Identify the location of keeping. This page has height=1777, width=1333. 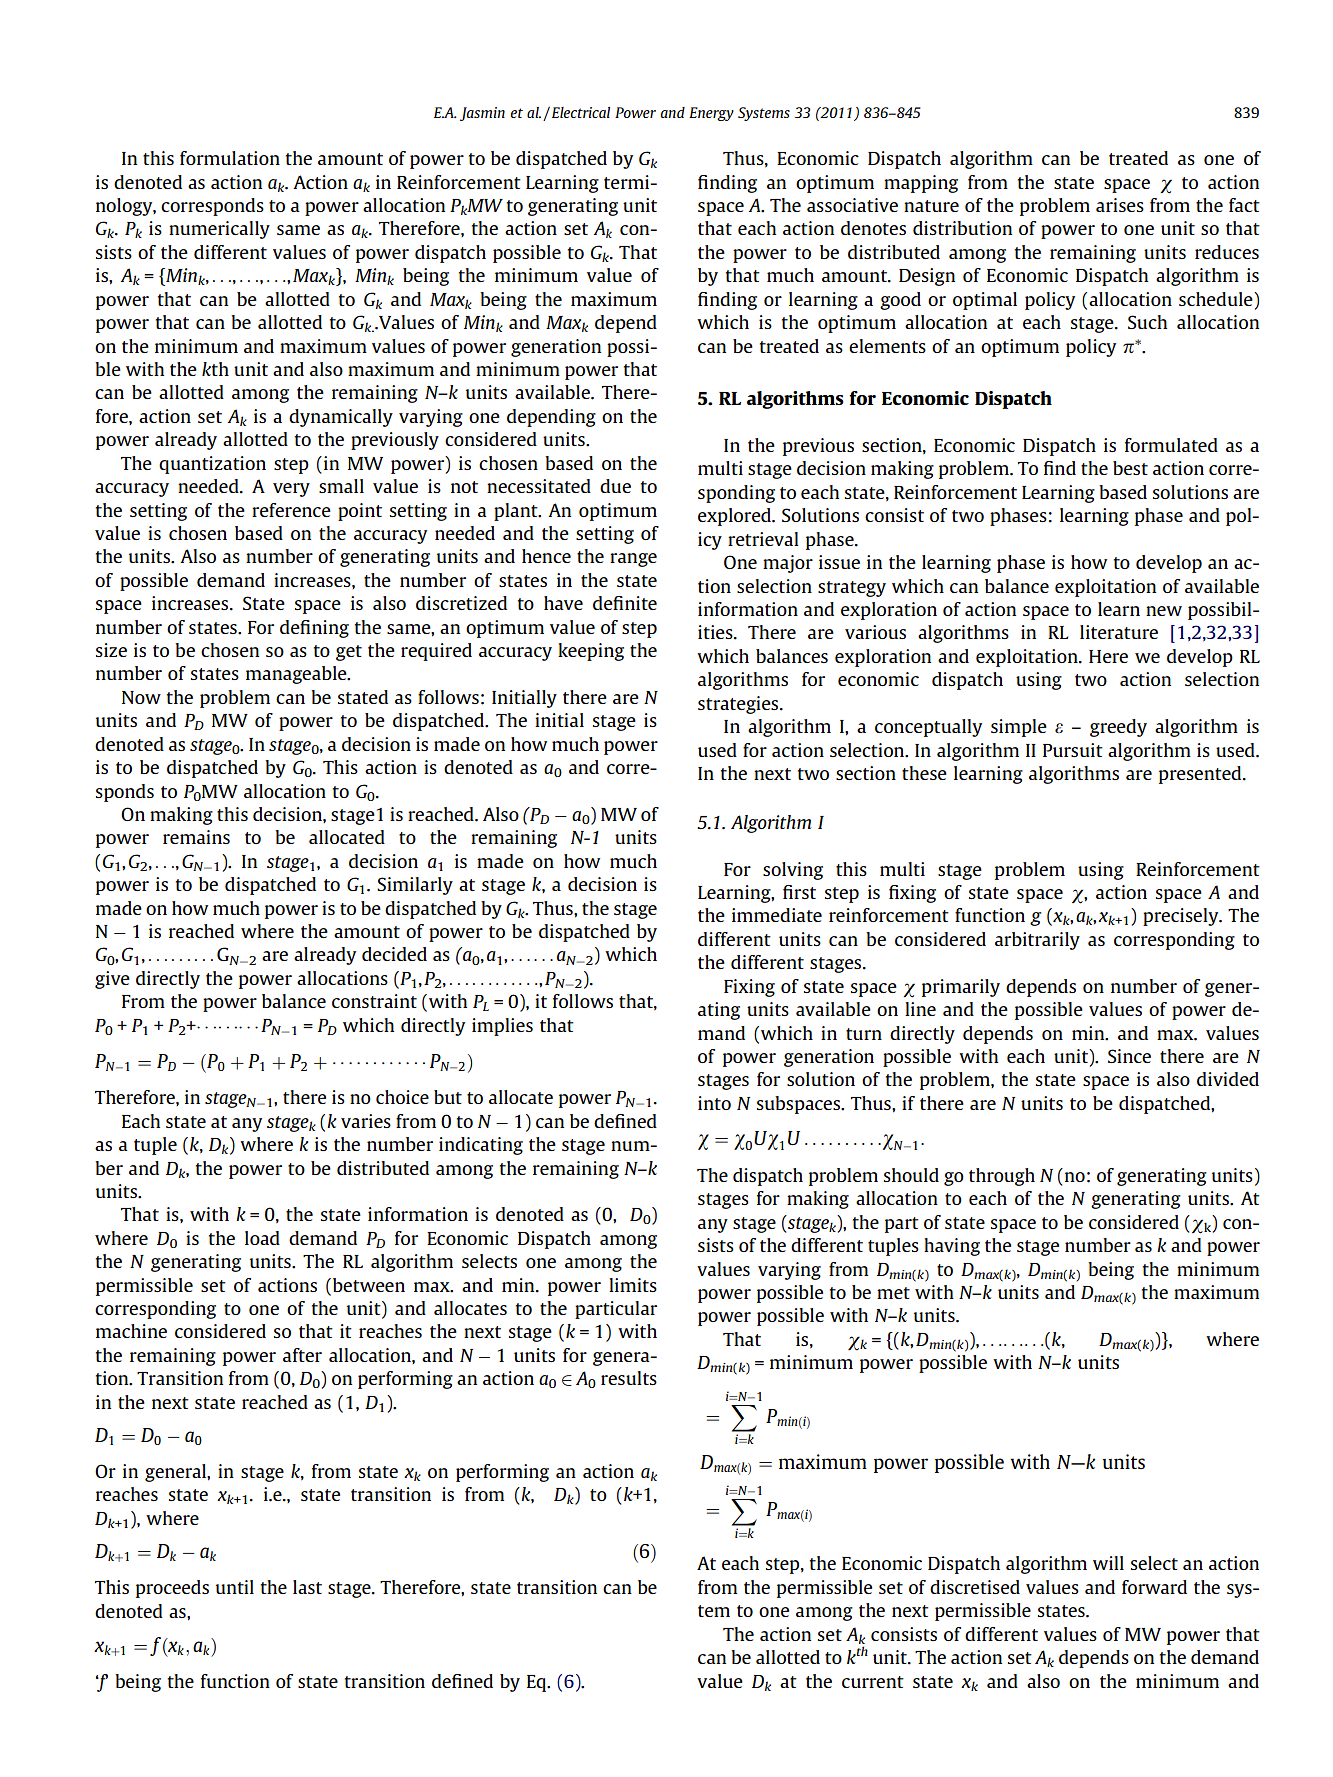
(591, 652).
